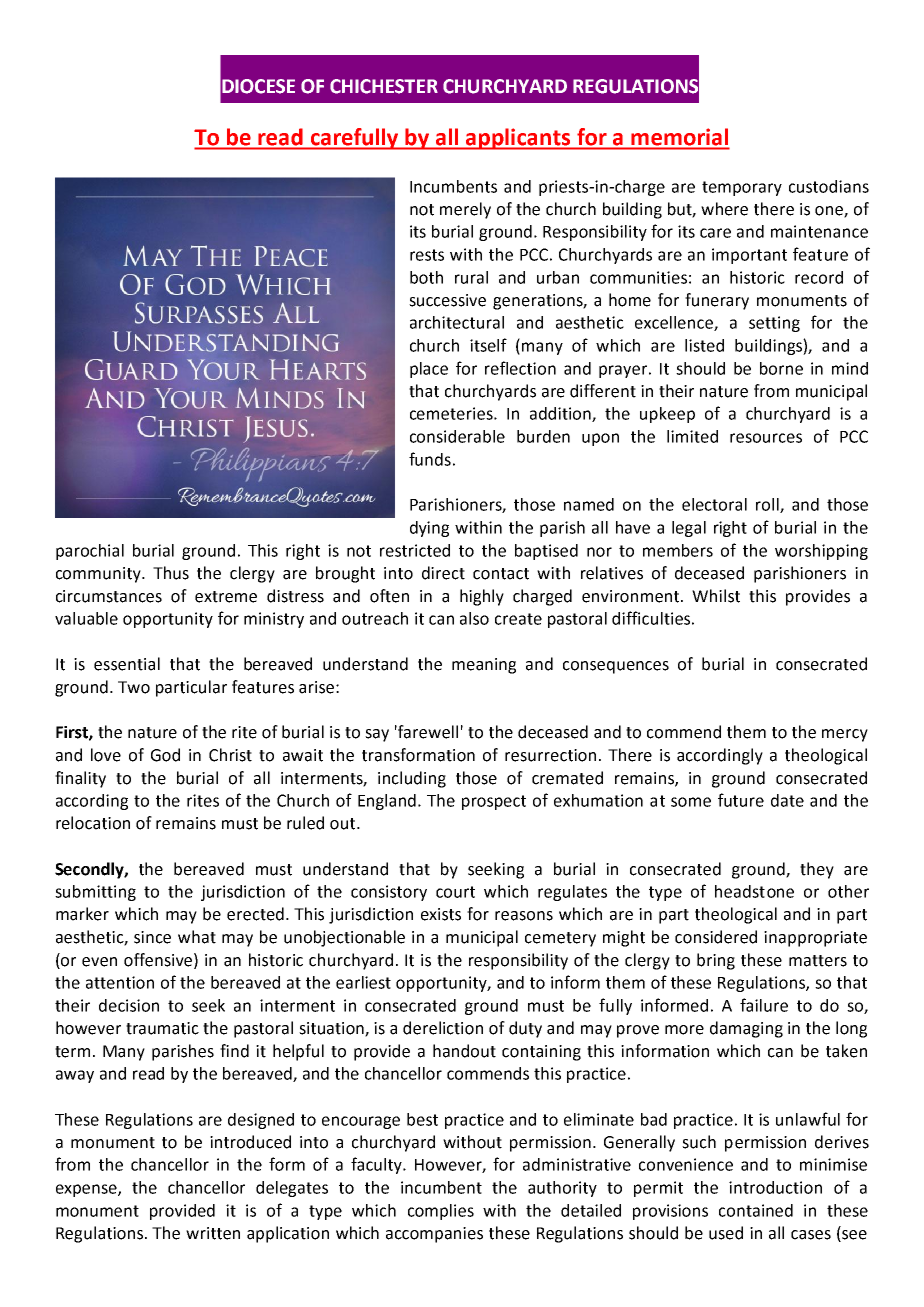 This document has width=924, height=1307. Describe the element at coordinates (384, 86) in the document. I see `CHICHESTER` at that location.
